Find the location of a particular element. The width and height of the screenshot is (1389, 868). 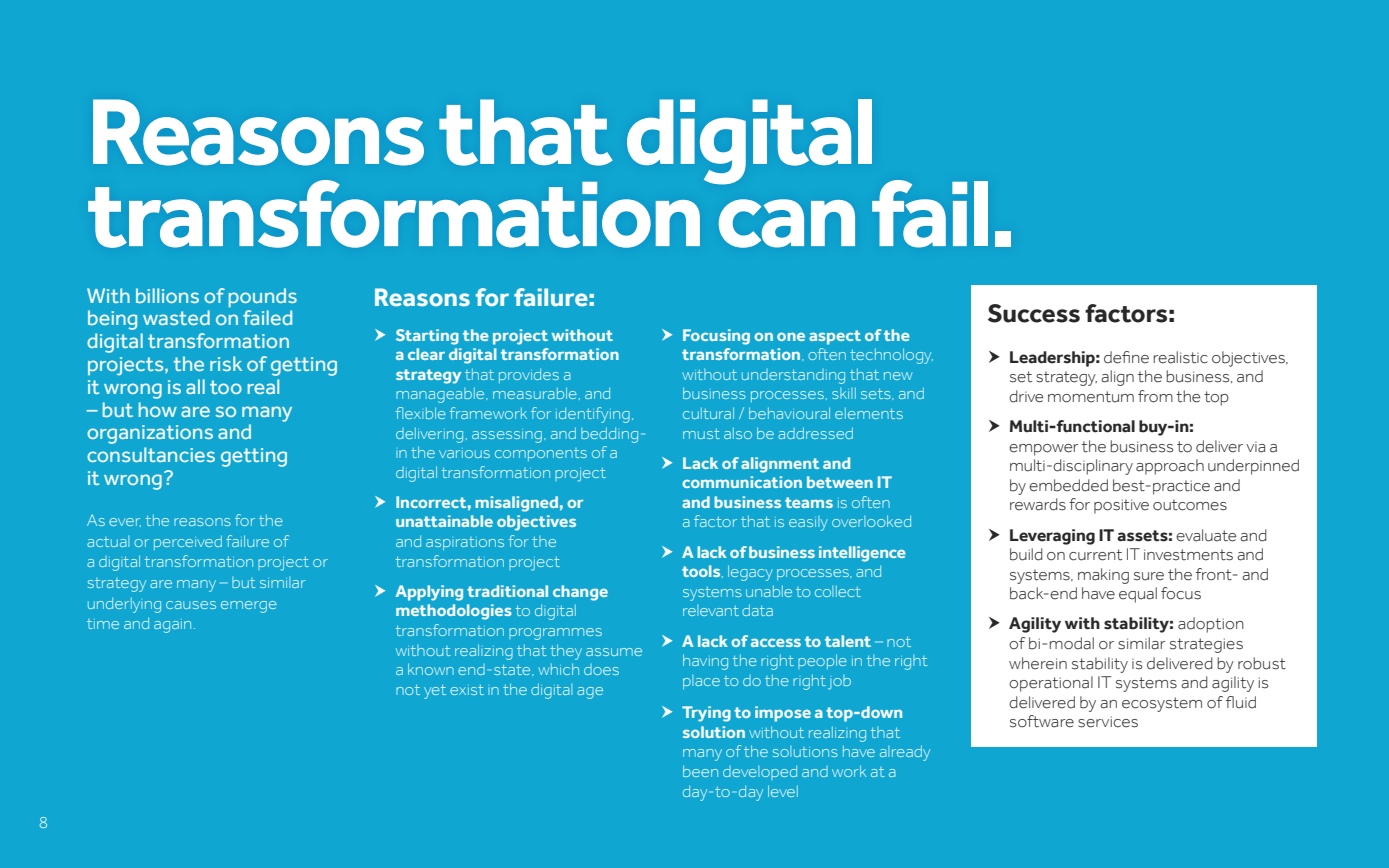

positive is located at coordinates (1121, 506).
